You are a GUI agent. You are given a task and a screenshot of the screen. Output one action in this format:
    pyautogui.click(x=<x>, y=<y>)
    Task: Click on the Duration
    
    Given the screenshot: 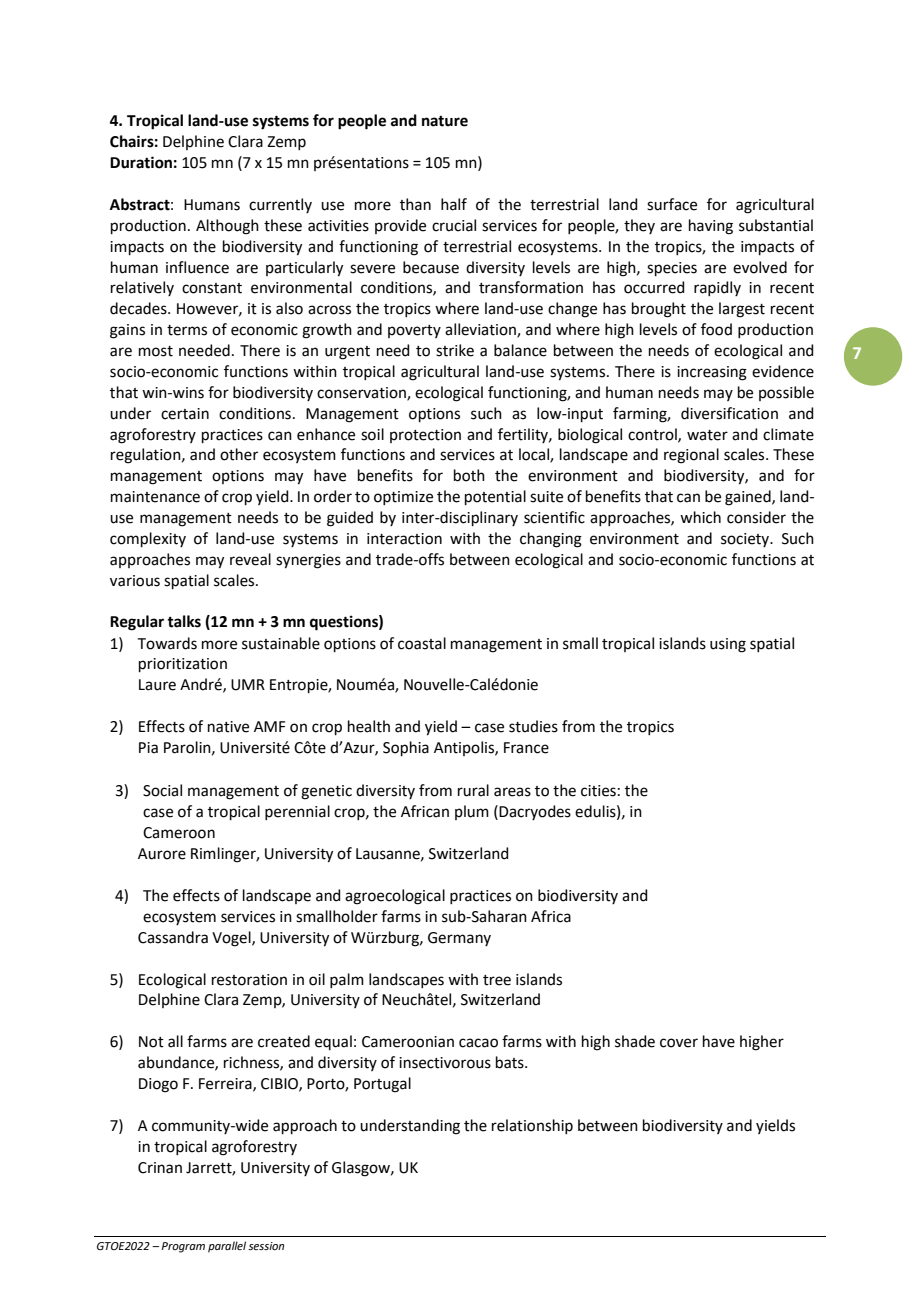 What is the action you would take?
    pyautogui.click(x=141, y=162)
